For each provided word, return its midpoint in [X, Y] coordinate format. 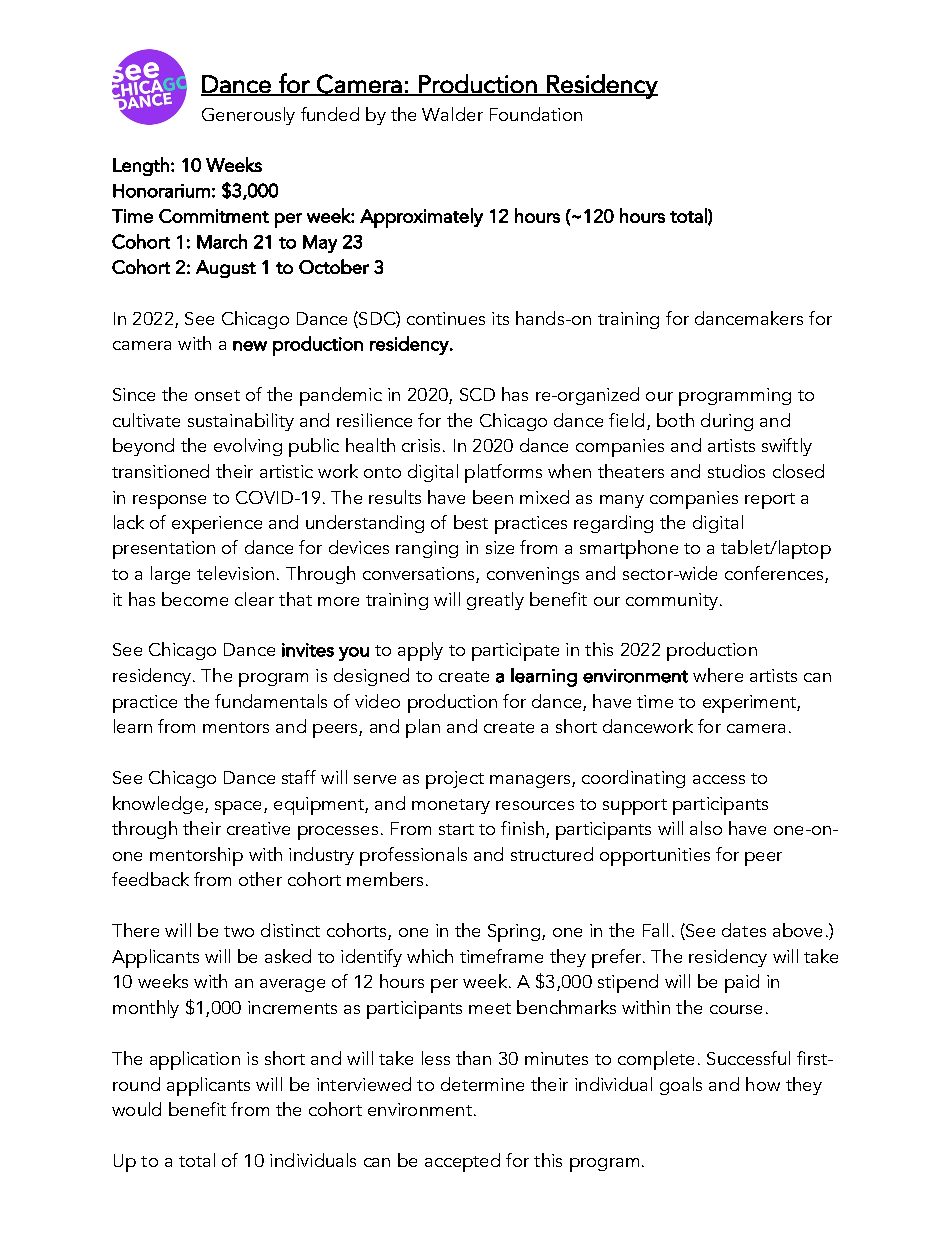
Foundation [536, 114]
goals [681, 1086]
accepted [462, 1162]
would [136, 1109]
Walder [452, 114]
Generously [248, 116]
